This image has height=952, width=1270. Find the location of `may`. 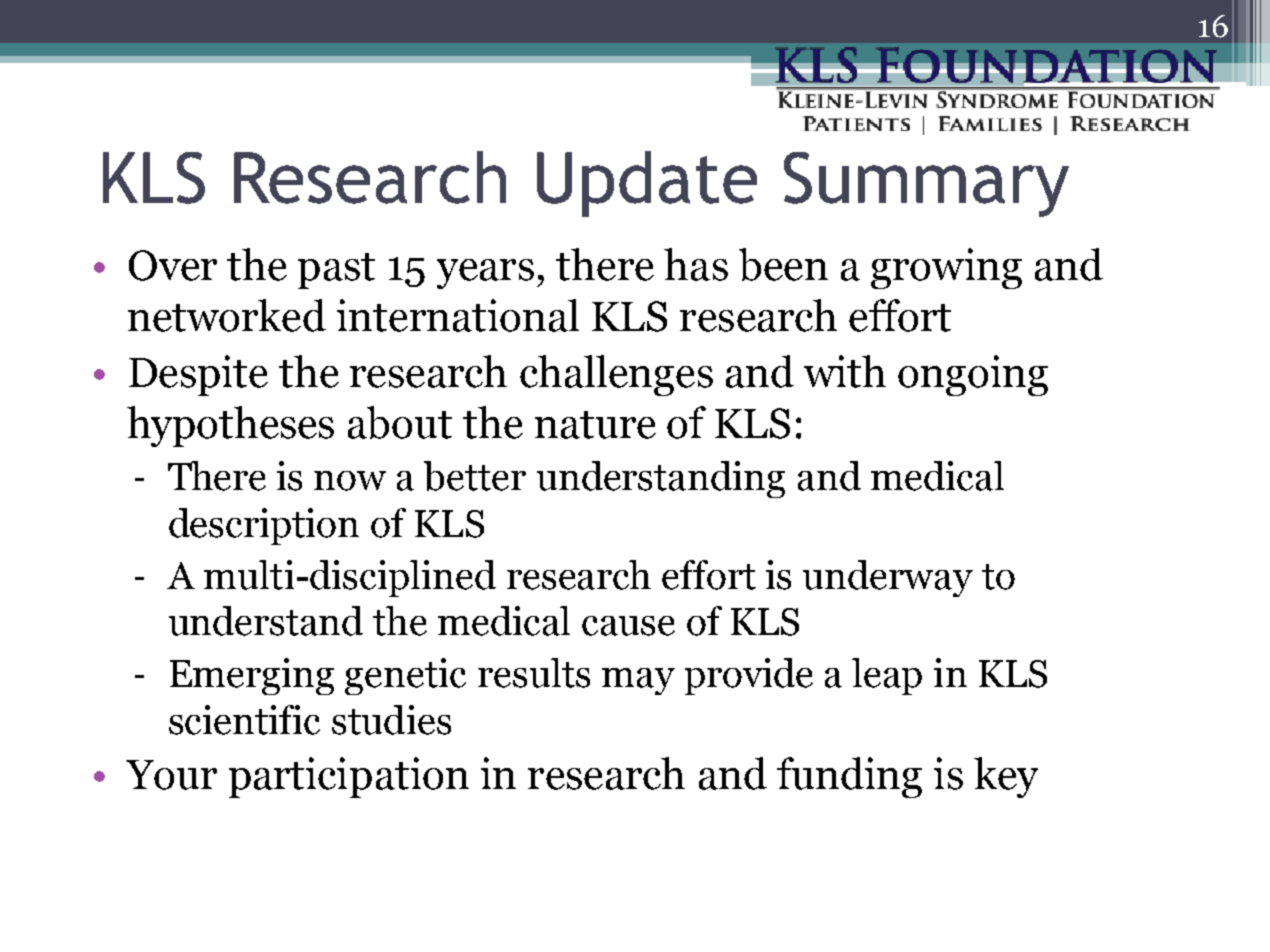

may is located at coordinates (638, 681).
